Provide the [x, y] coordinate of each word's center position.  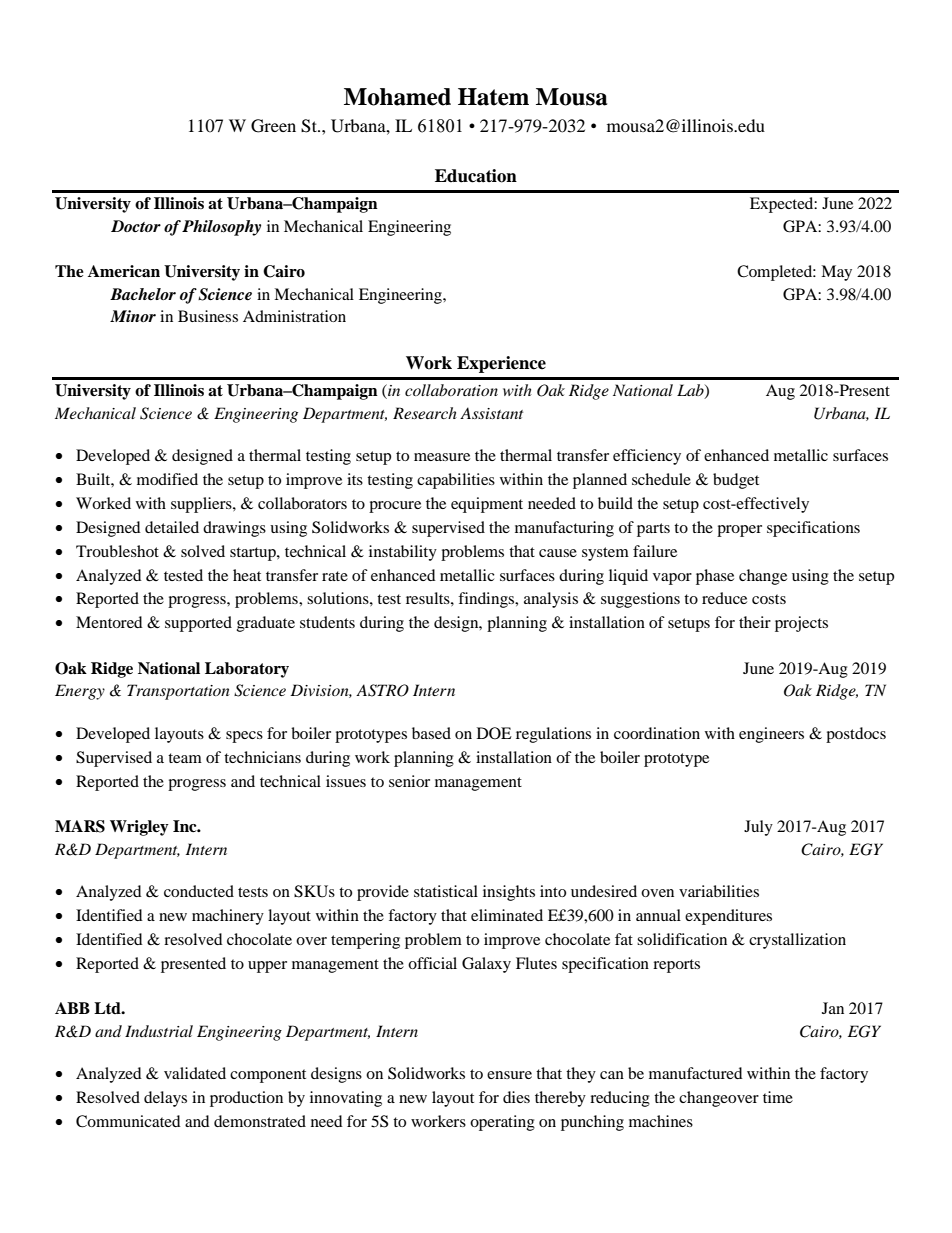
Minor [133, 316]
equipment [487, 505]
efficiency [647, 457]
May [836, 273]
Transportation [178, 692]
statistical [446, 891]
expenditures [728, 917]
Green [273, 126]
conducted [199, 891]
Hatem [493, 97]
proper [739, 531]
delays [165, 1099]
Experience [501, 364]
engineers [771, 735]
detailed [172, 527]
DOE [494, 733]
